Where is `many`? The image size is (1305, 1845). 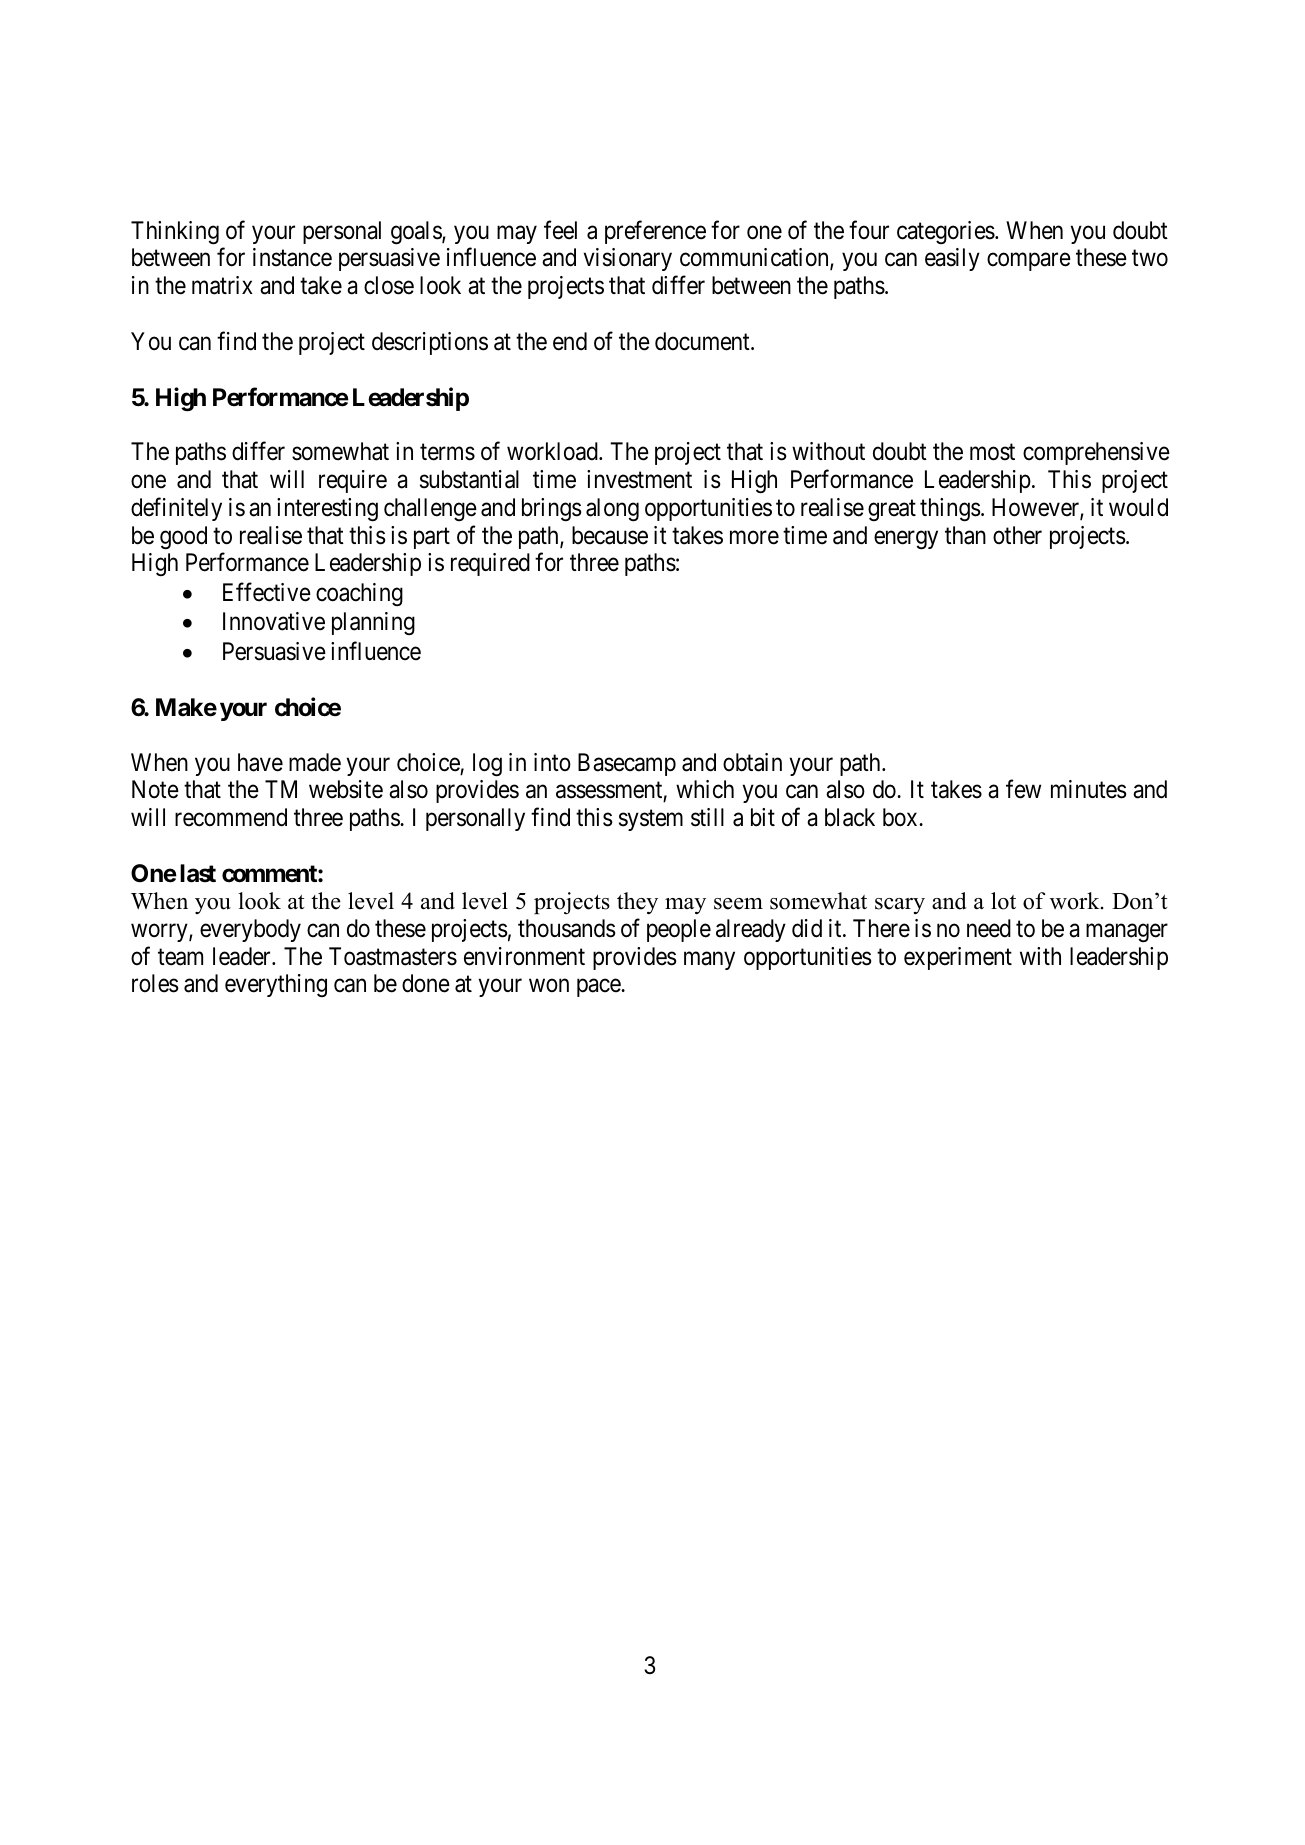 many is located at coordinates (709, 960).
